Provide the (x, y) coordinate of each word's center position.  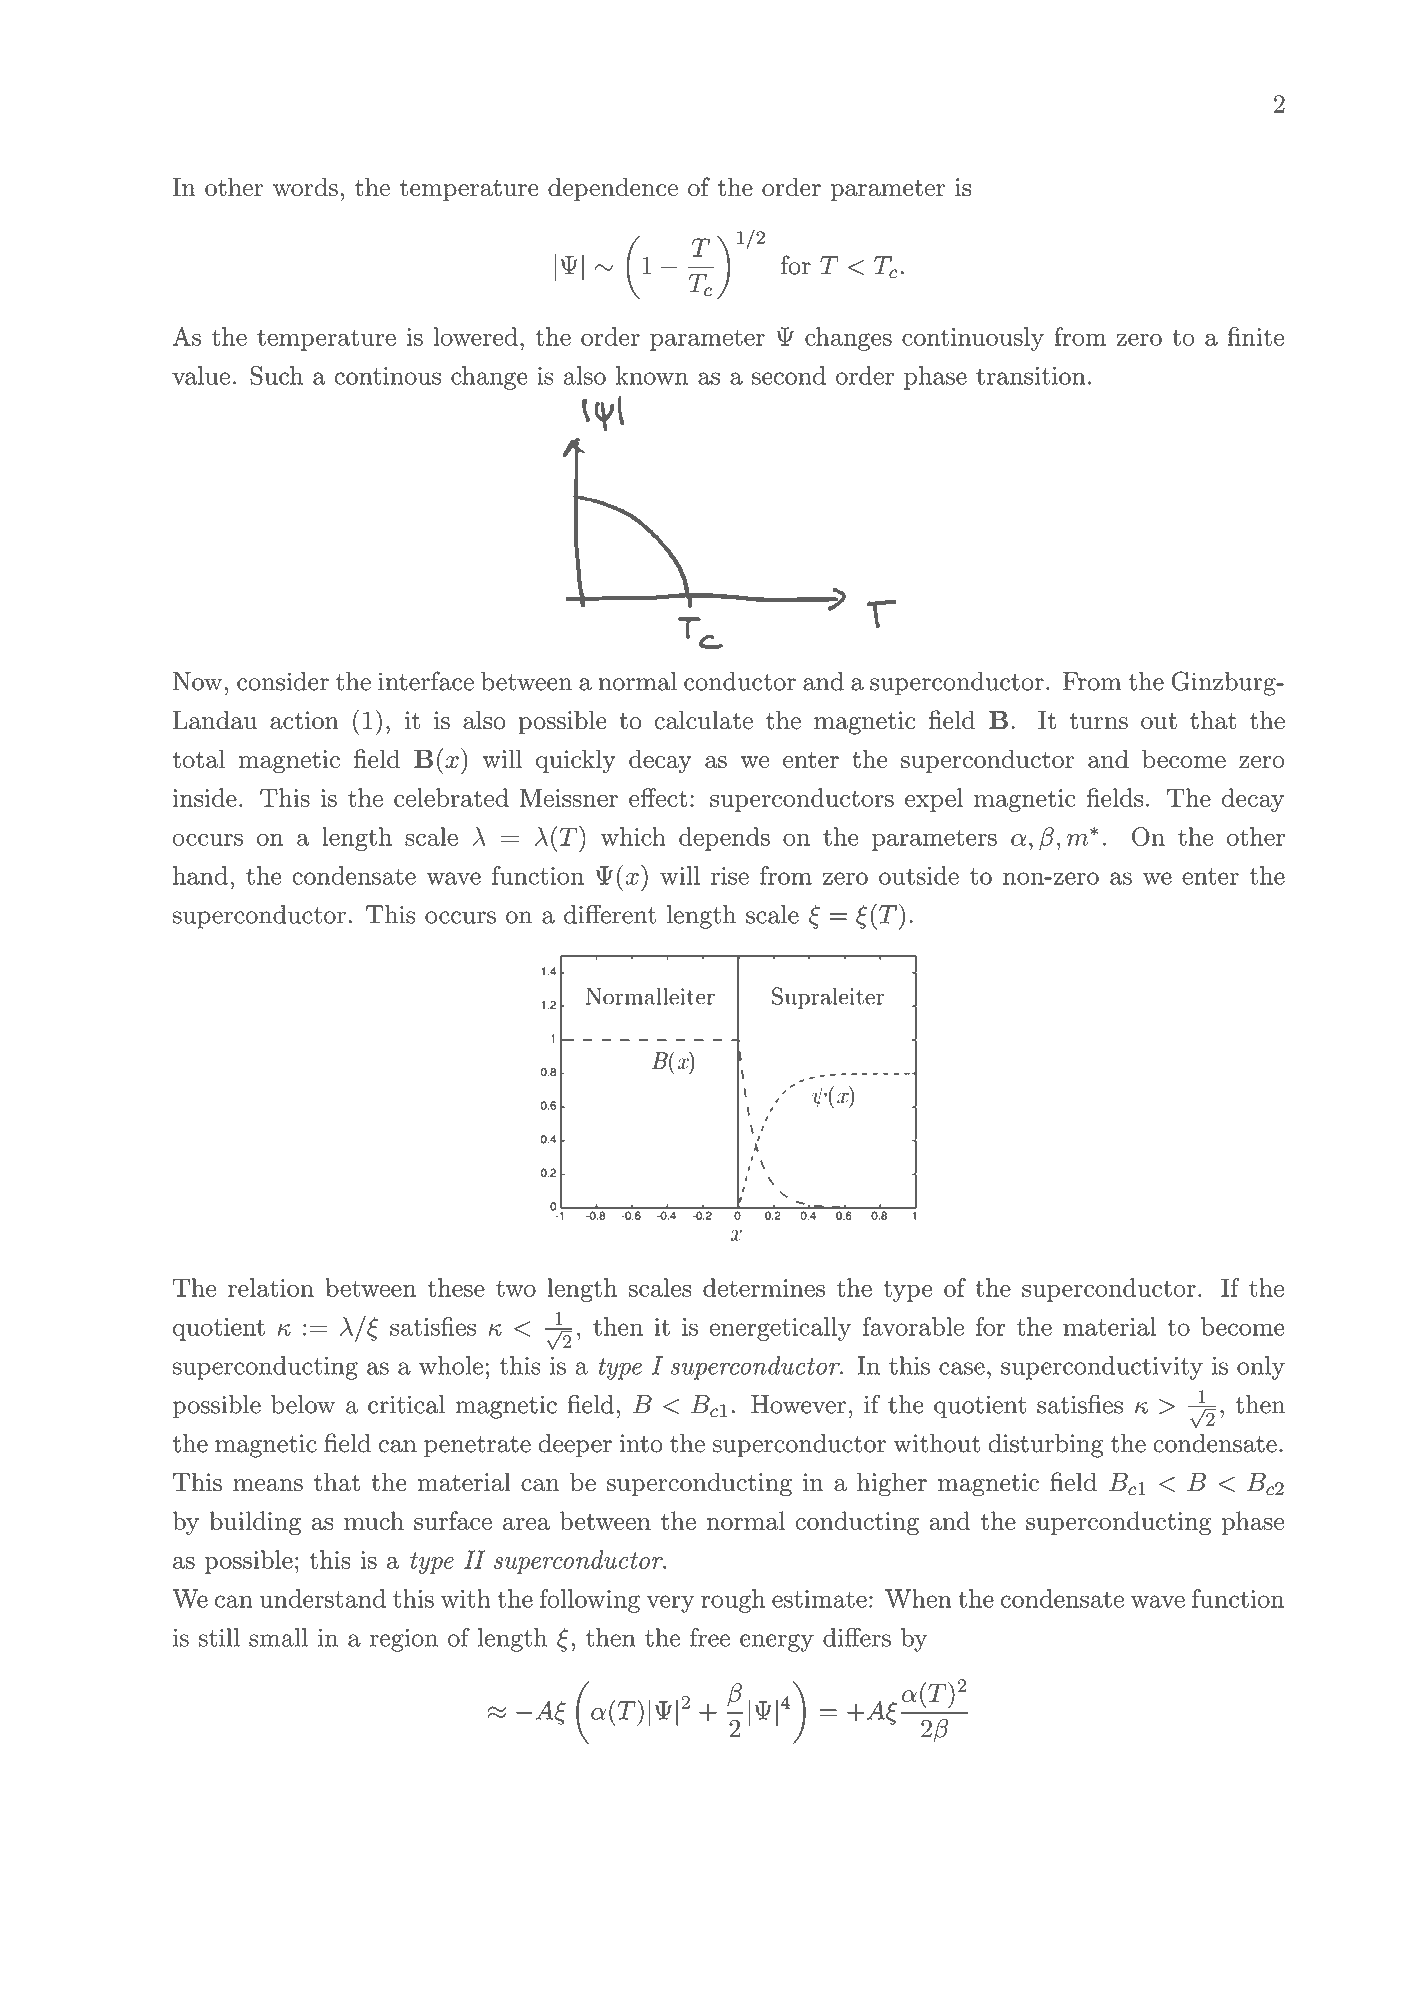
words (305, 187)
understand (323, 1598)
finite (1255, 336)
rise (730, 876)
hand (200, 875)
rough (733, 1601)
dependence (613, 189)
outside (919, 875)
